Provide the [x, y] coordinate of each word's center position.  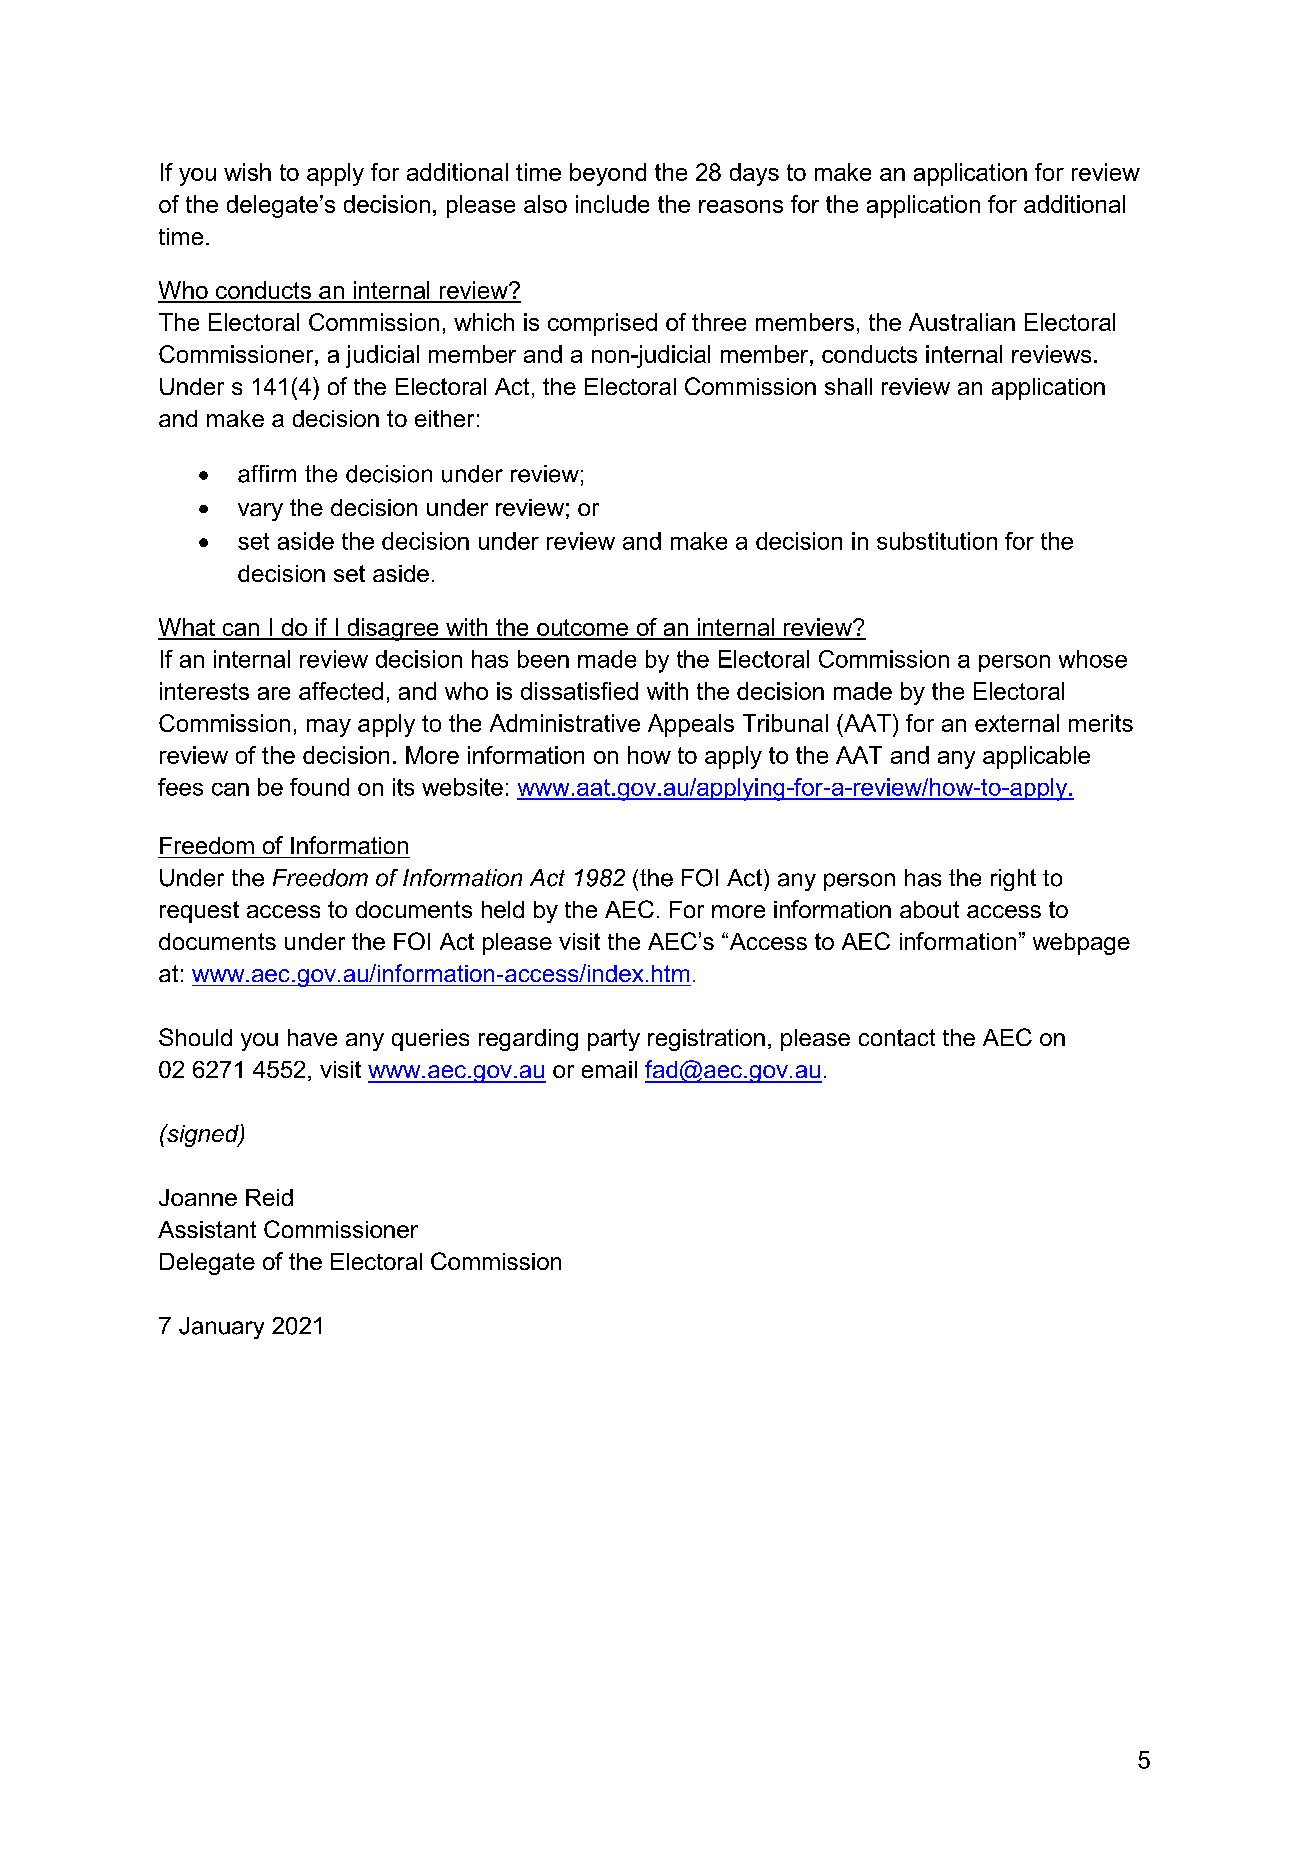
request [199, 912]
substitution [937, 541]
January [221, 1328]
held [503, 909]
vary [260, 512]
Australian [962, 322]
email [609, 1069]
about [929, 909]
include [612, 204]
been [543, 659]
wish [247, 172]
